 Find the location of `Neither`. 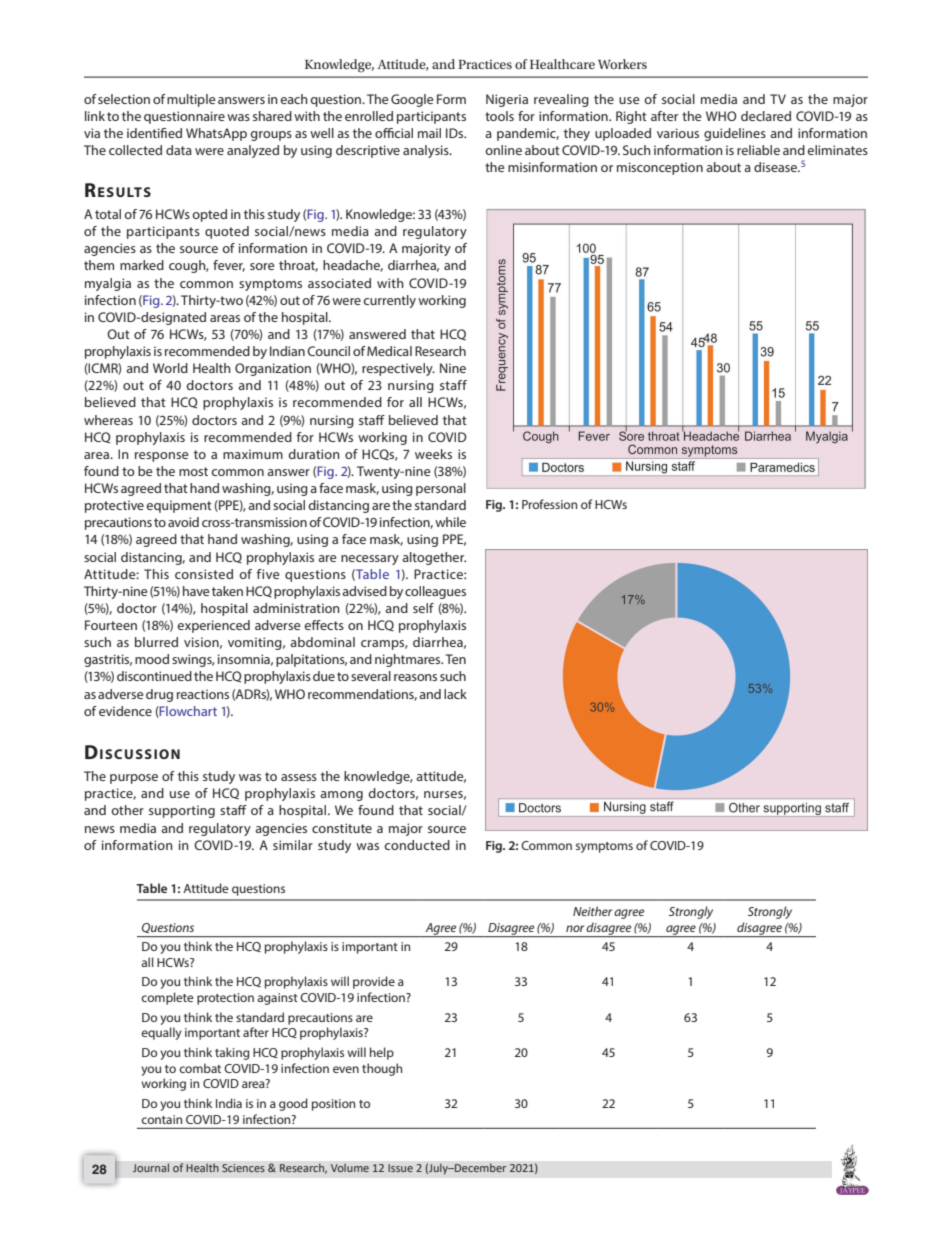

Neither is located at coordinates (592, 911).
